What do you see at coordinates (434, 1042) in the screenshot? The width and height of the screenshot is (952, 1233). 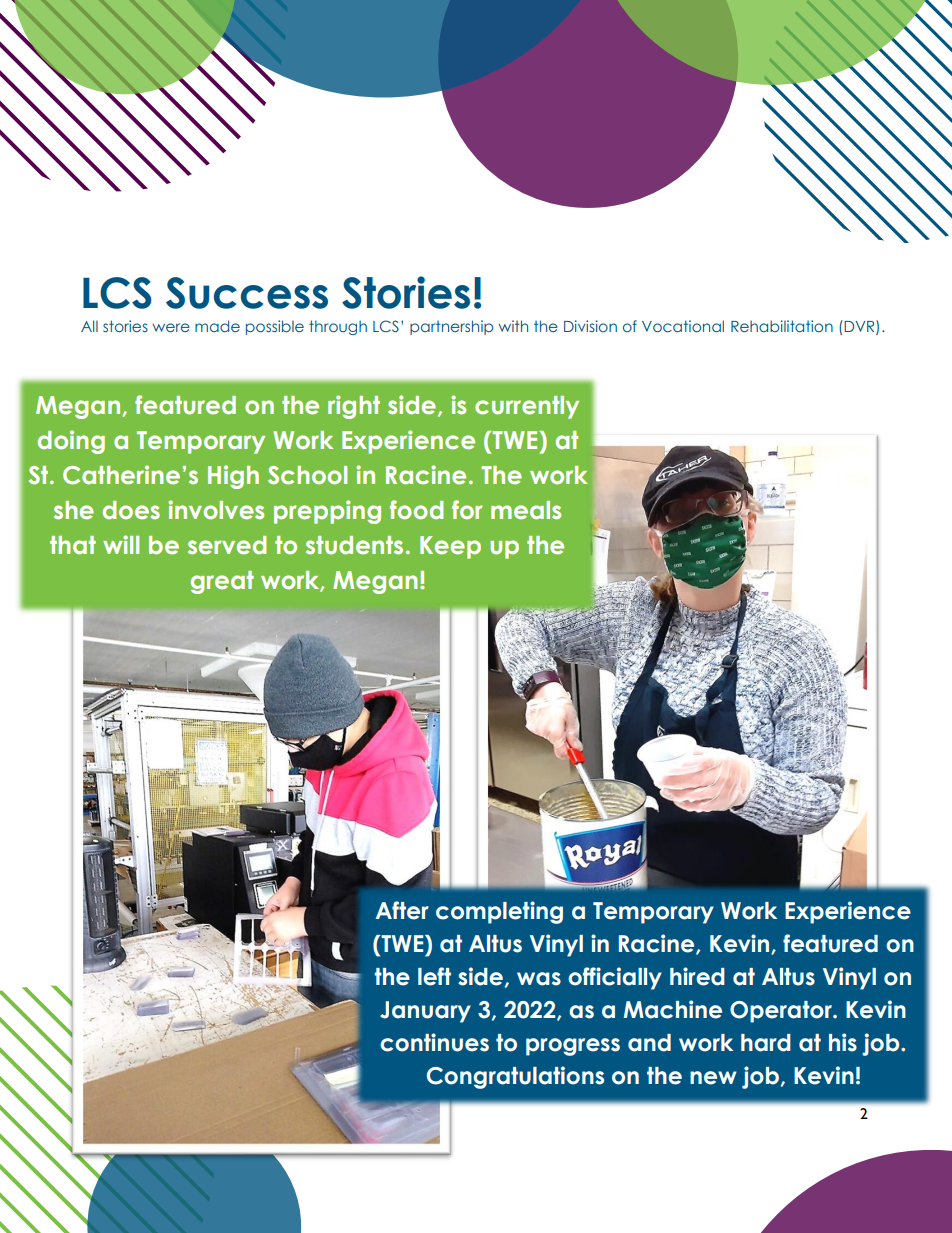 I see `continues` at bounding box center [434, 1042].
